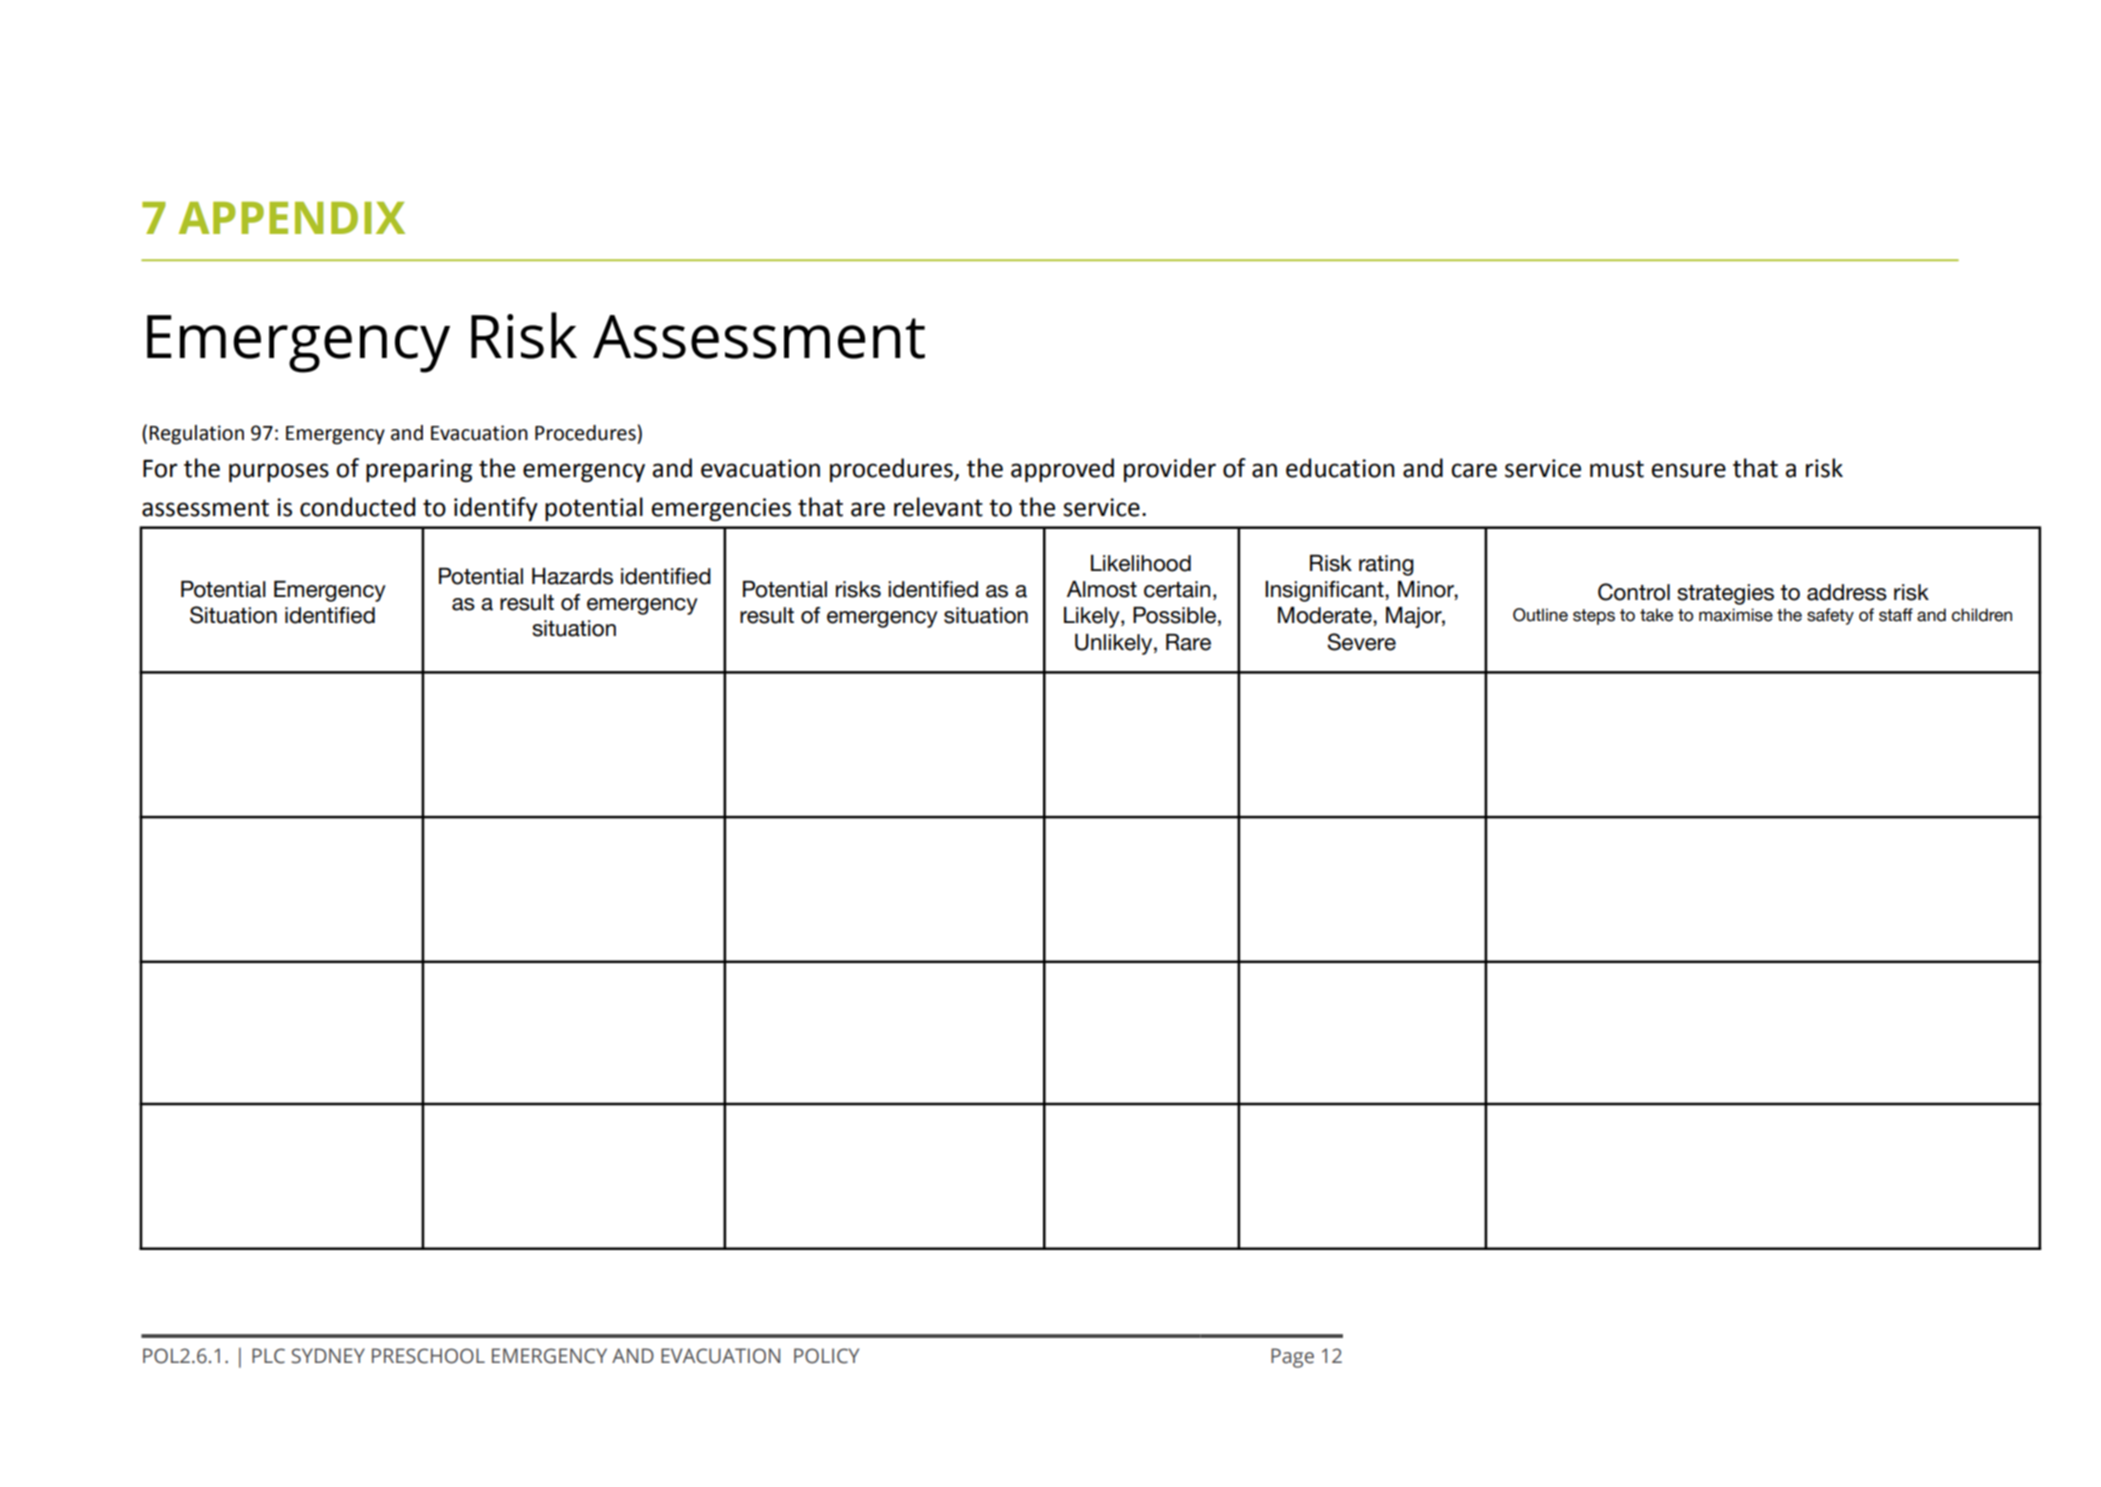 This page has width=2101, height=1487. I want to click on POLICY, so click(826, 1356).
